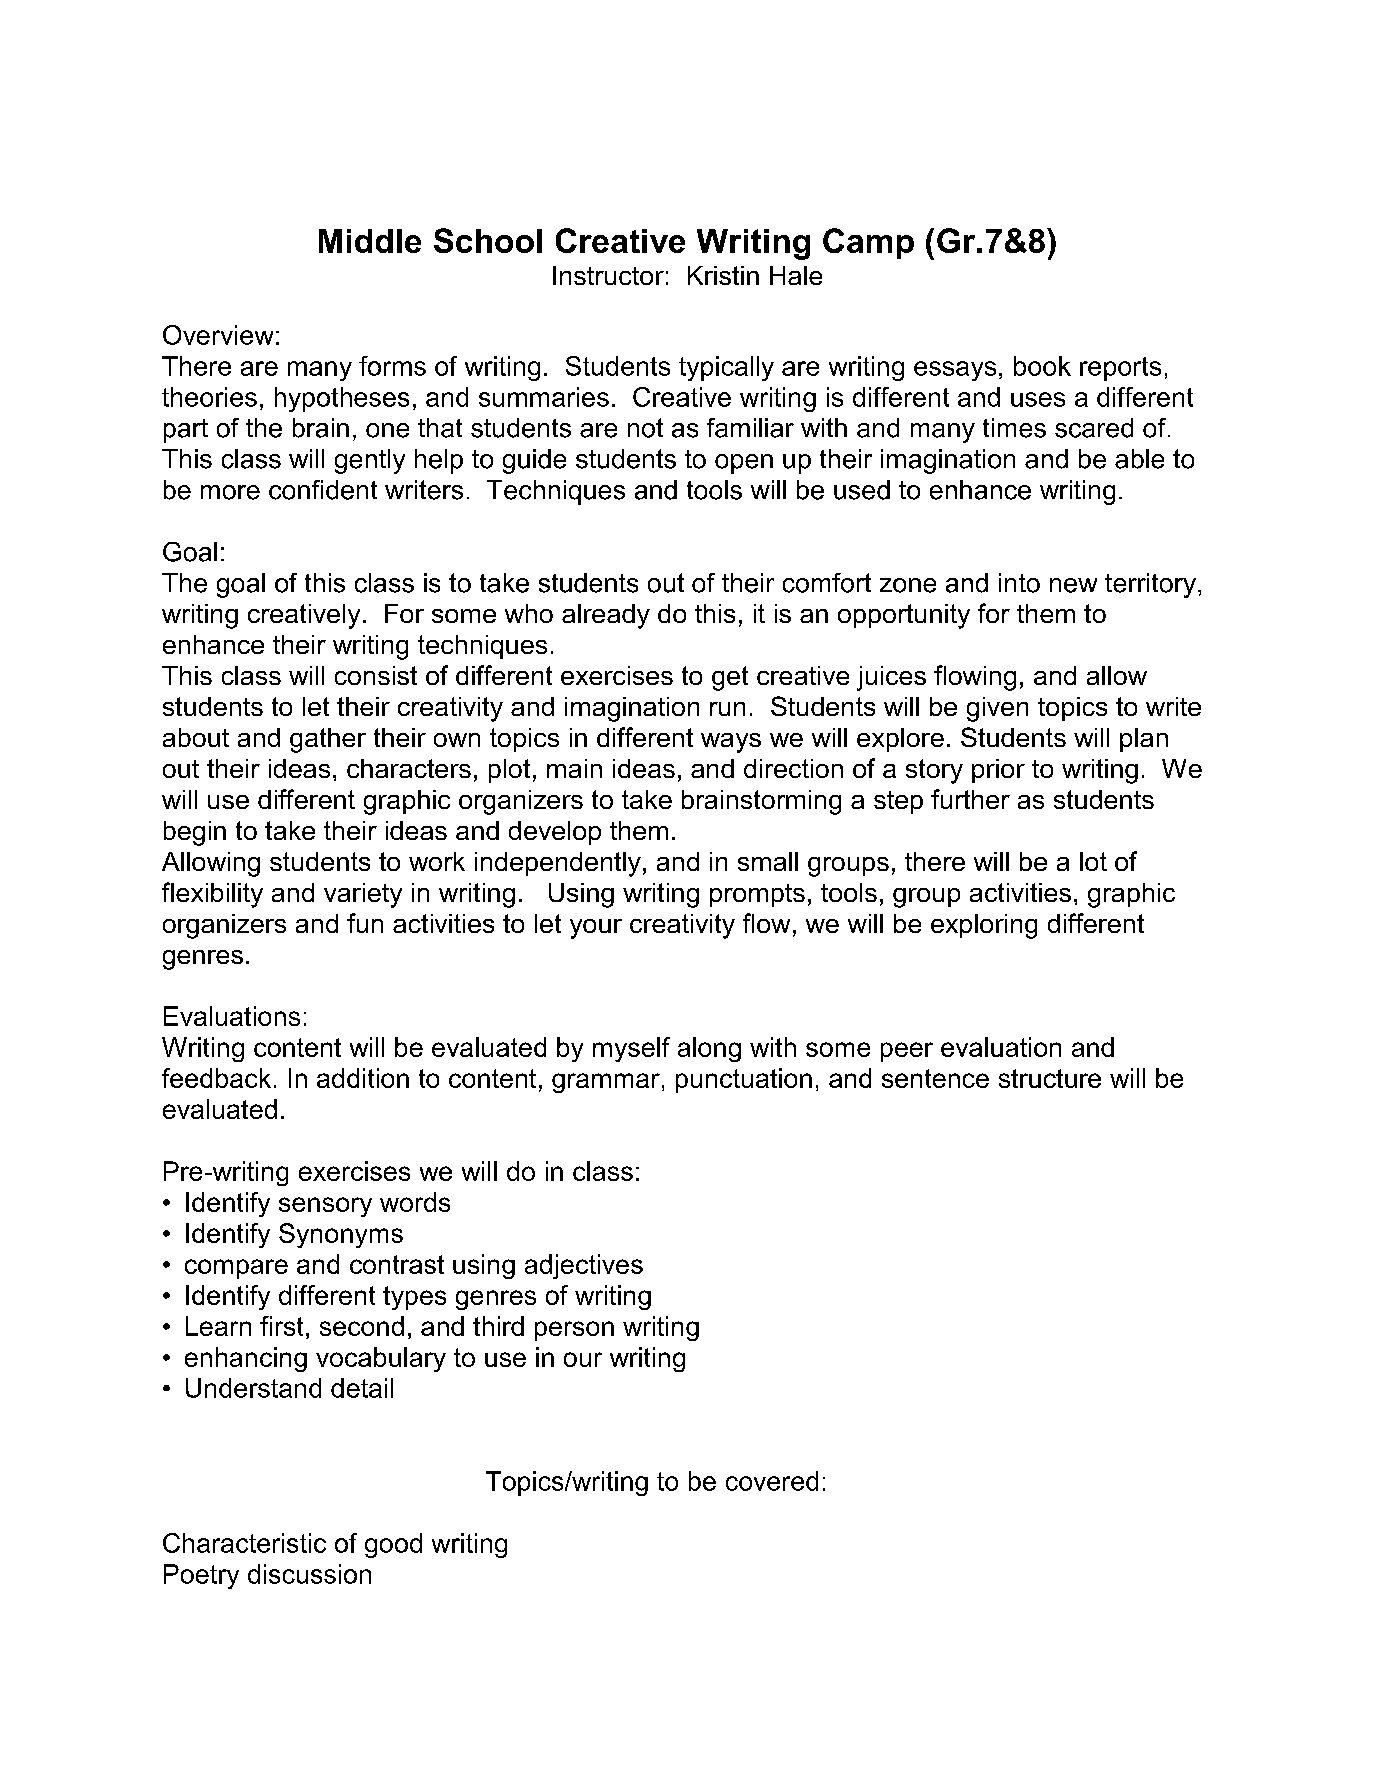 This image has width=1374, height=1778. Describe the element at coordinates (309, 1574) in the image. I see `discussion` at that location.
